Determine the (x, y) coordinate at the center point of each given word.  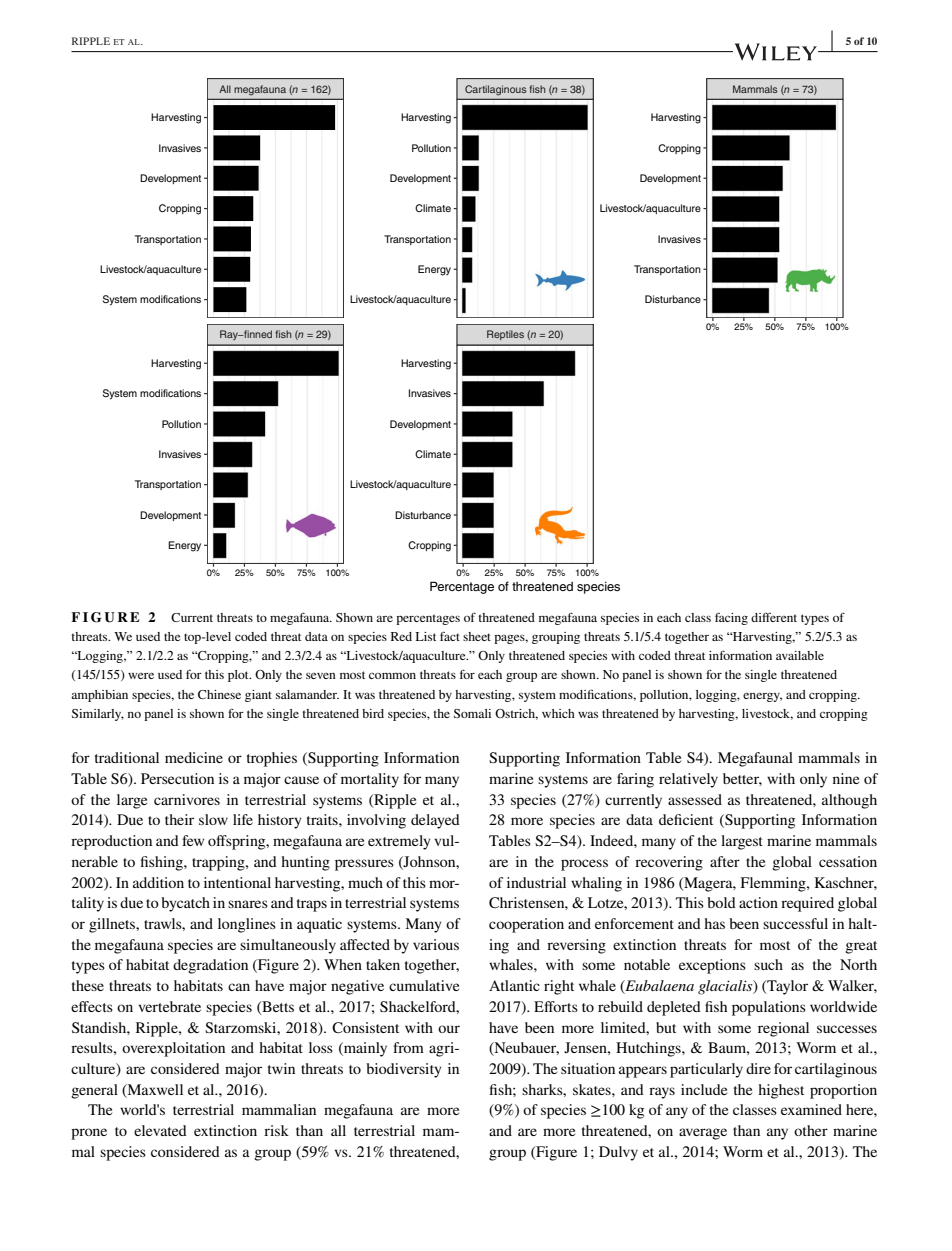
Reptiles (505, 335)
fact (450, 636)
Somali (472, 713)
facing (731, 618)
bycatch (185, 904)
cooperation (526, 925)
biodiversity (404, 1070)
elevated (160, 1130)
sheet (477, 636)
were (141, 675)
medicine (194, 757)
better (742, 779)
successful (795, 923)
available (800, 655)
